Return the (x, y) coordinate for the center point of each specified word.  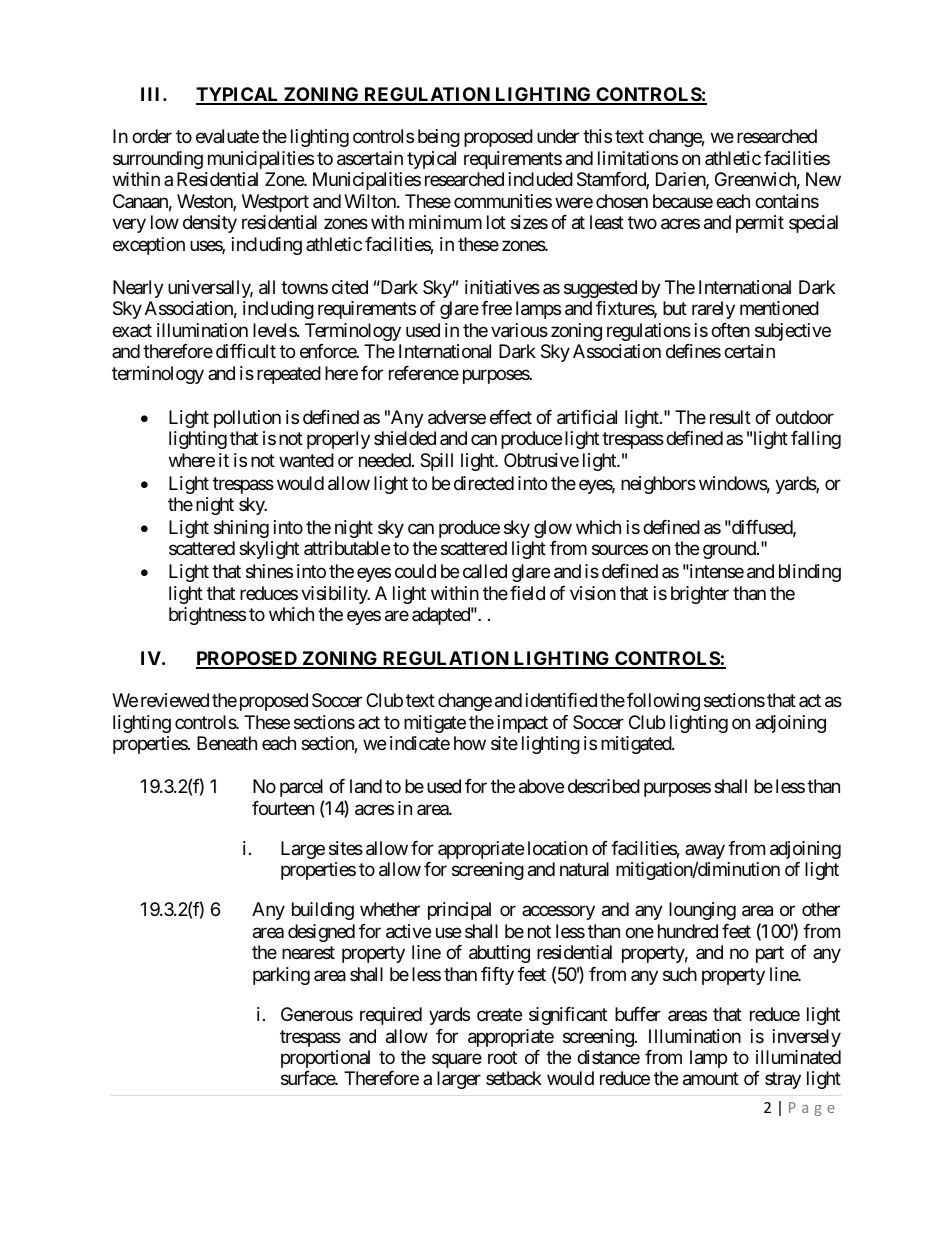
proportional (325, 1059)
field (527, 593)
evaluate (227, 136)
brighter (700, 595)
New (823, 179)
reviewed (175, 700)
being (439, 138)
